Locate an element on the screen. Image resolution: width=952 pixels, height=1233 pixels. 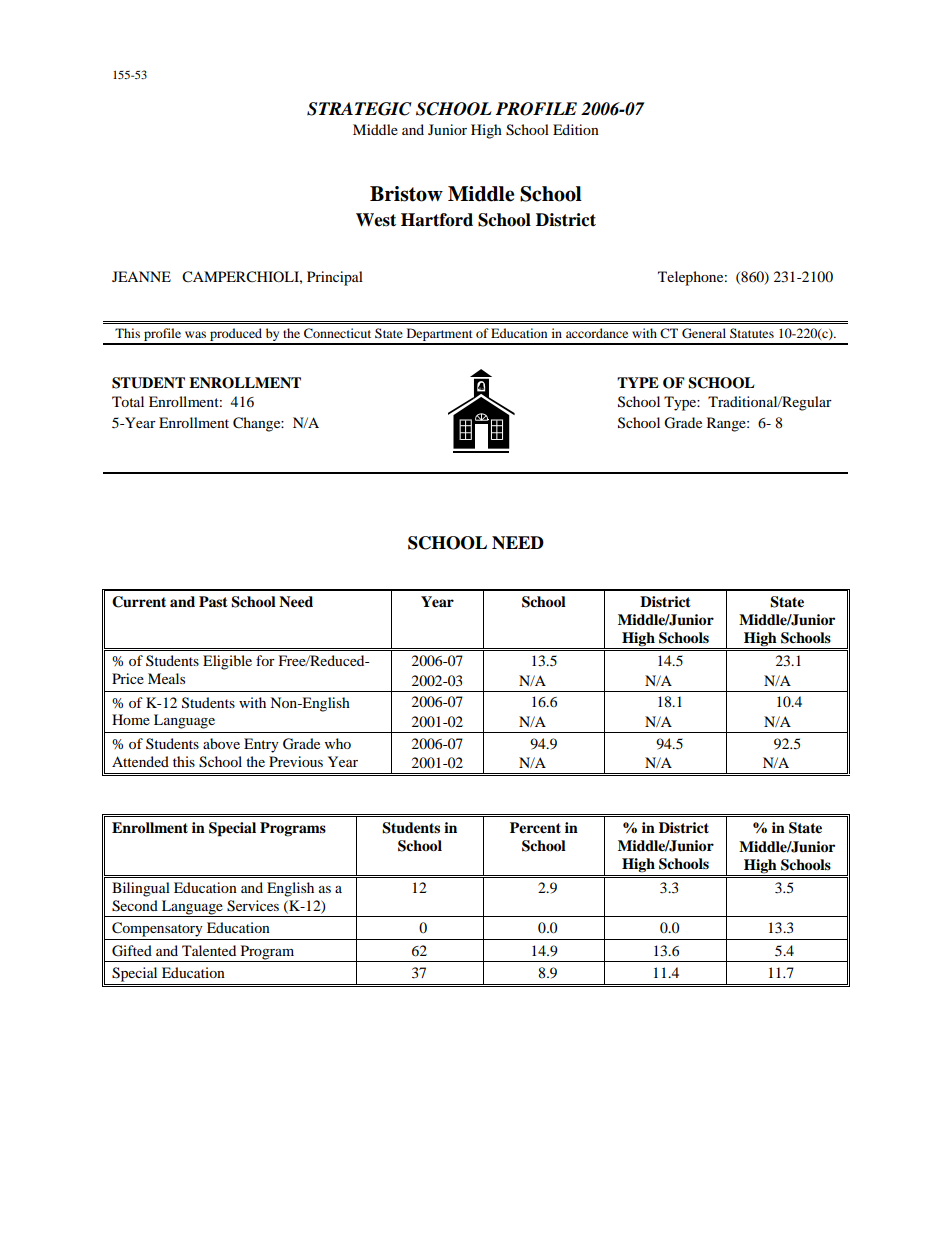
Total is located at coordinates (128, 401).
